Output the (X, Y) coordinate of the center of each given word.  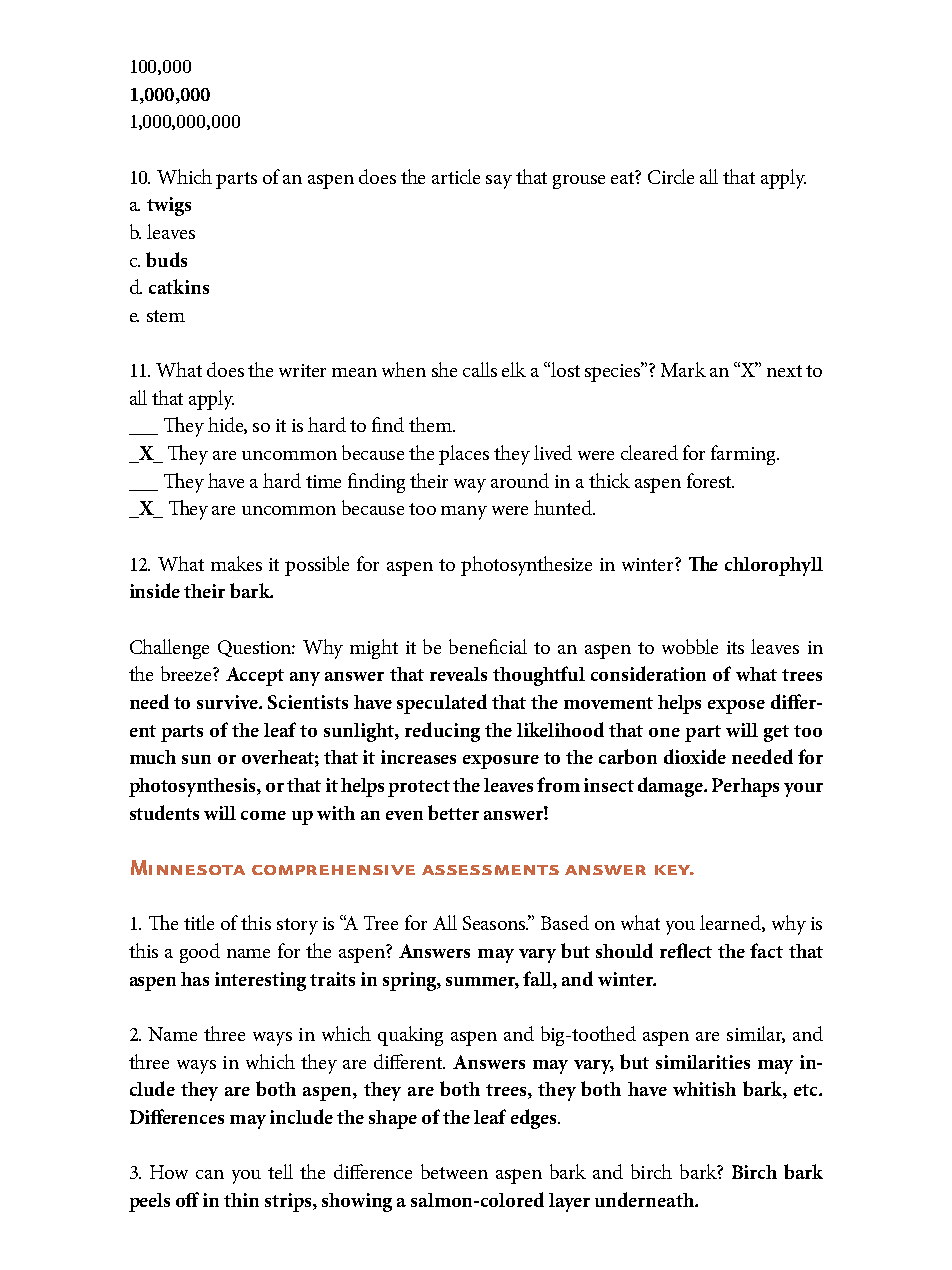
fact (766, 950)
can (210, 1174)
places (464, 455)
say (499, 182)
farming (745, 455)
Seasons (495, 923)
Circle (671, 176)
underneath (645, 1199)
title (199, 922)
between (454, 1171)
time (323, 481)
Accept (255, 676)
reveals (458, 674)
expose (736, 707)
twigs (169, 206)
